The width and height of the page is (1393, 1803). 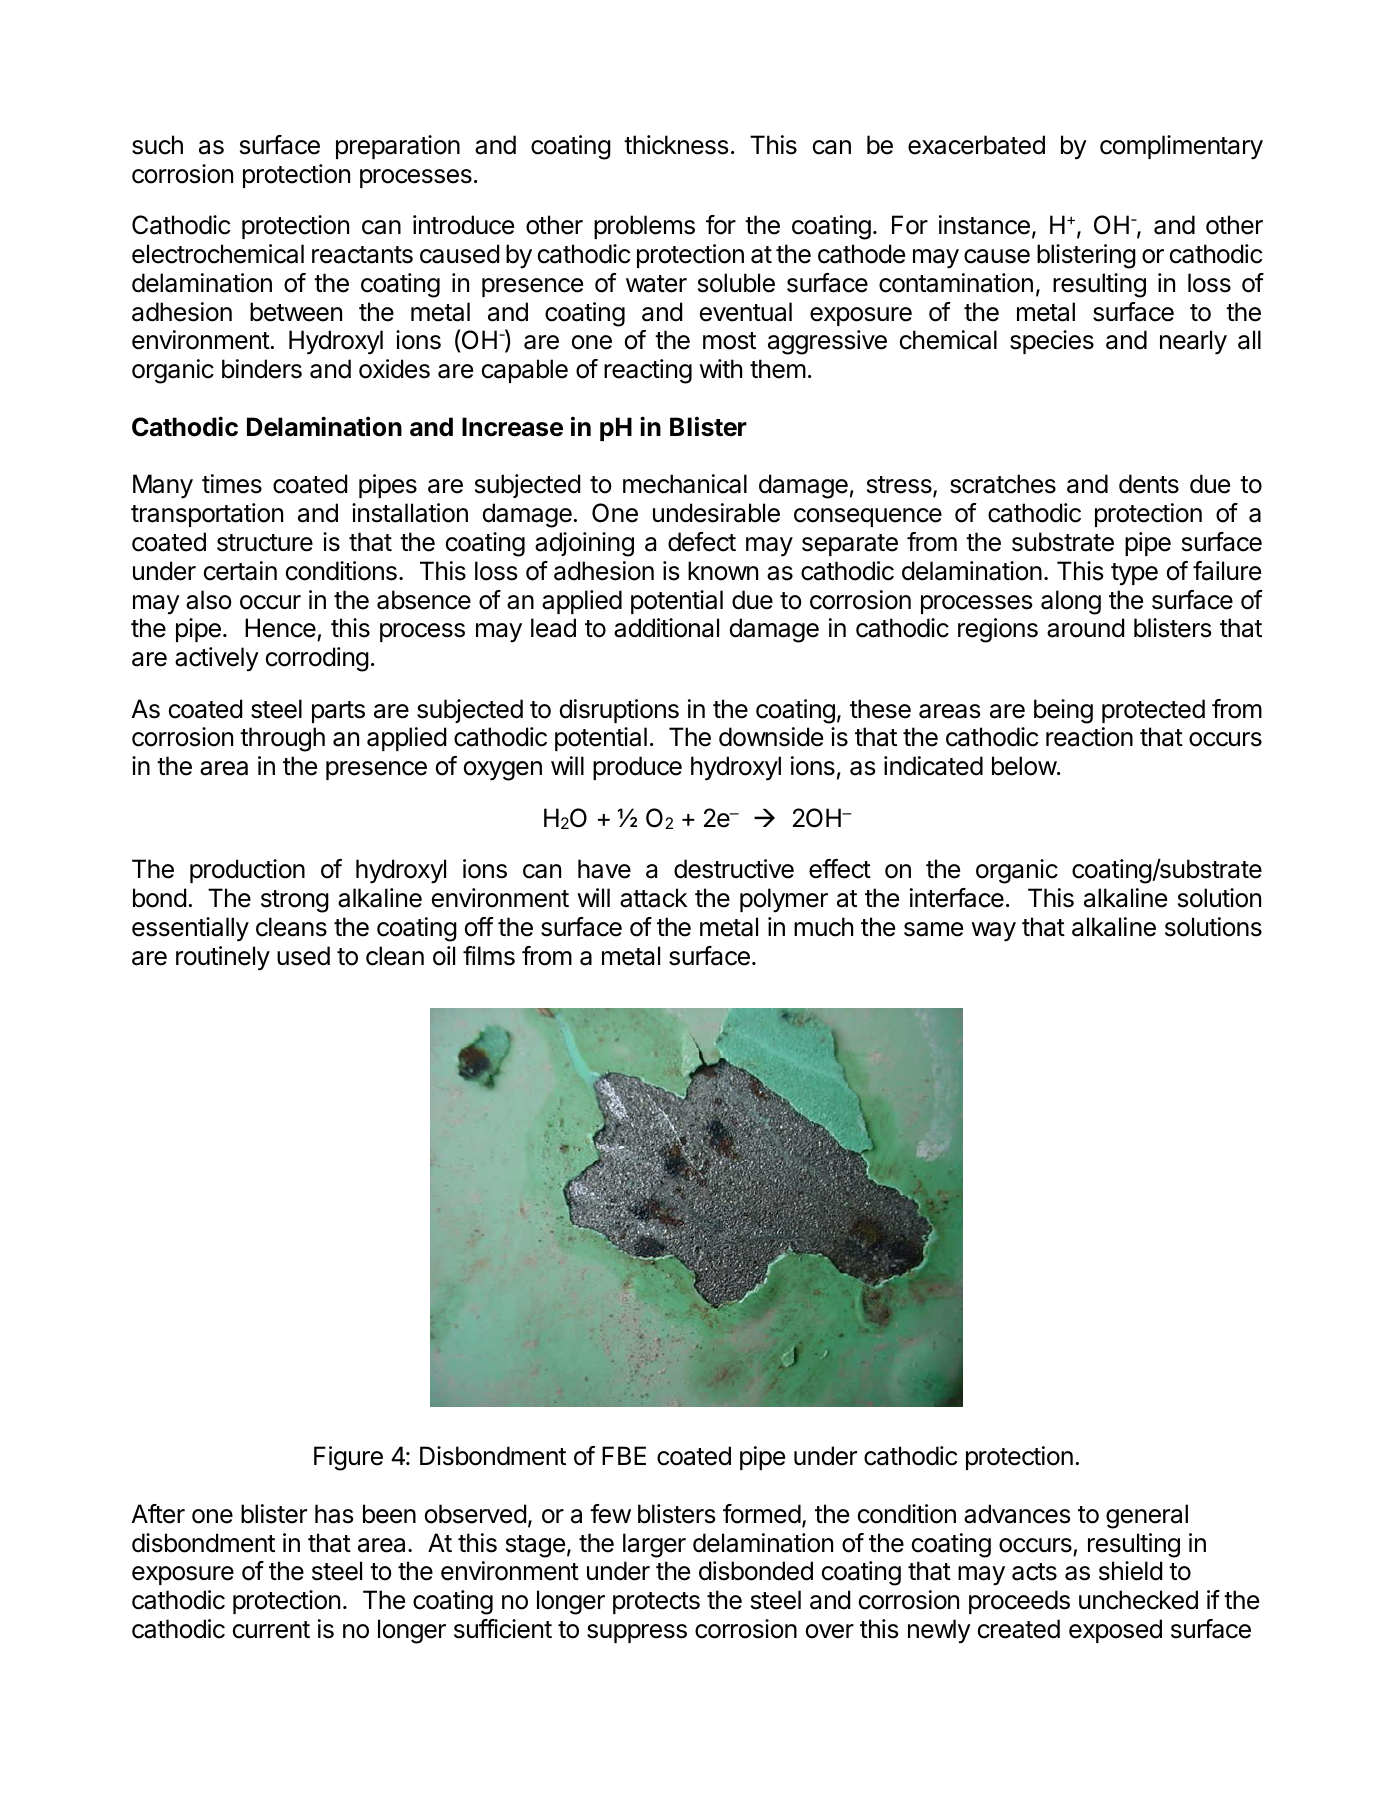 What do you see at coordinates (993, 932) in the page?
I see `way` at bounding box center [993, 932].
